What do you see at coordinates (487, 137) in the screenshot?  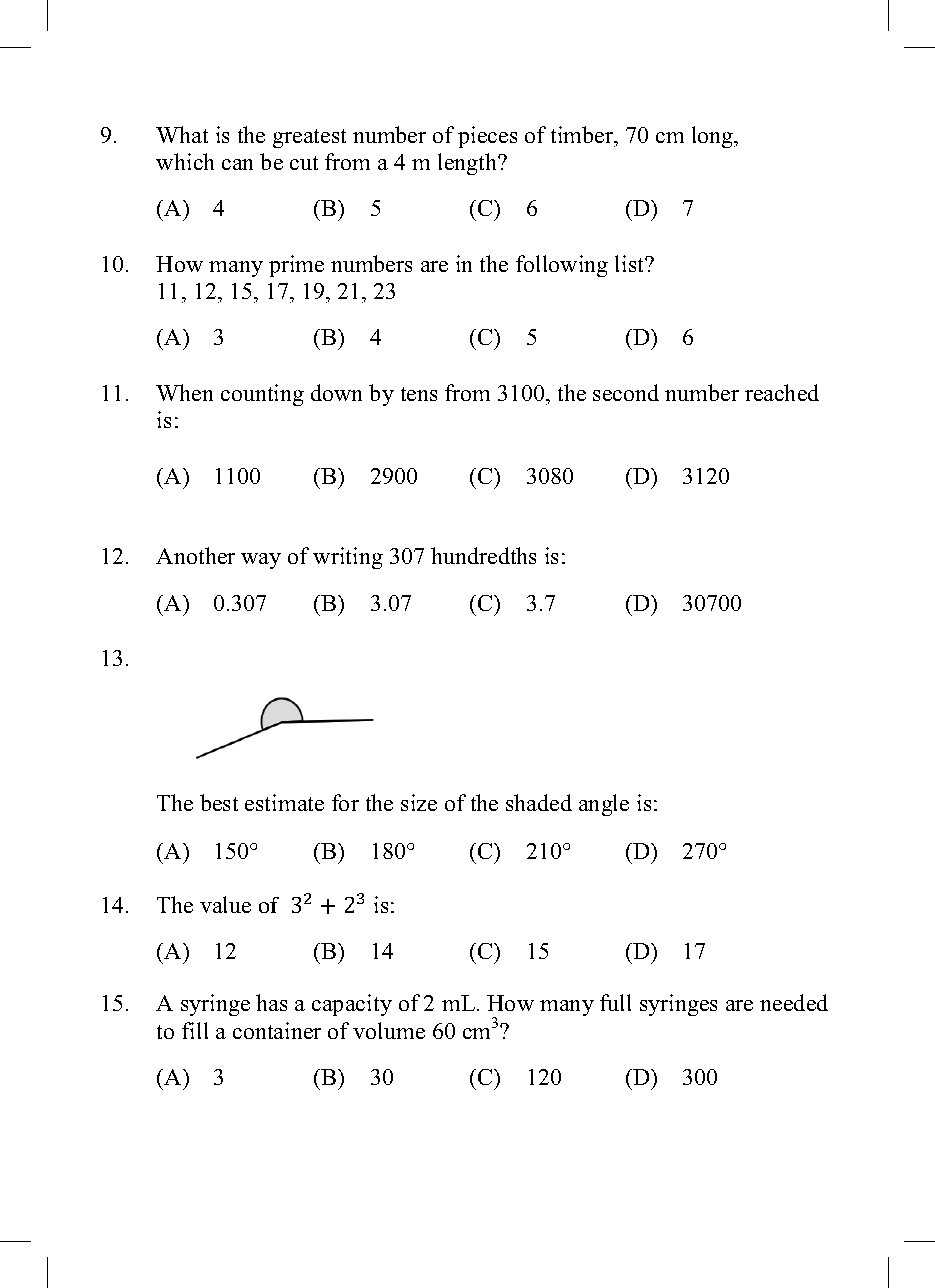 I see `pieces` at bounding box center [487, 137].
